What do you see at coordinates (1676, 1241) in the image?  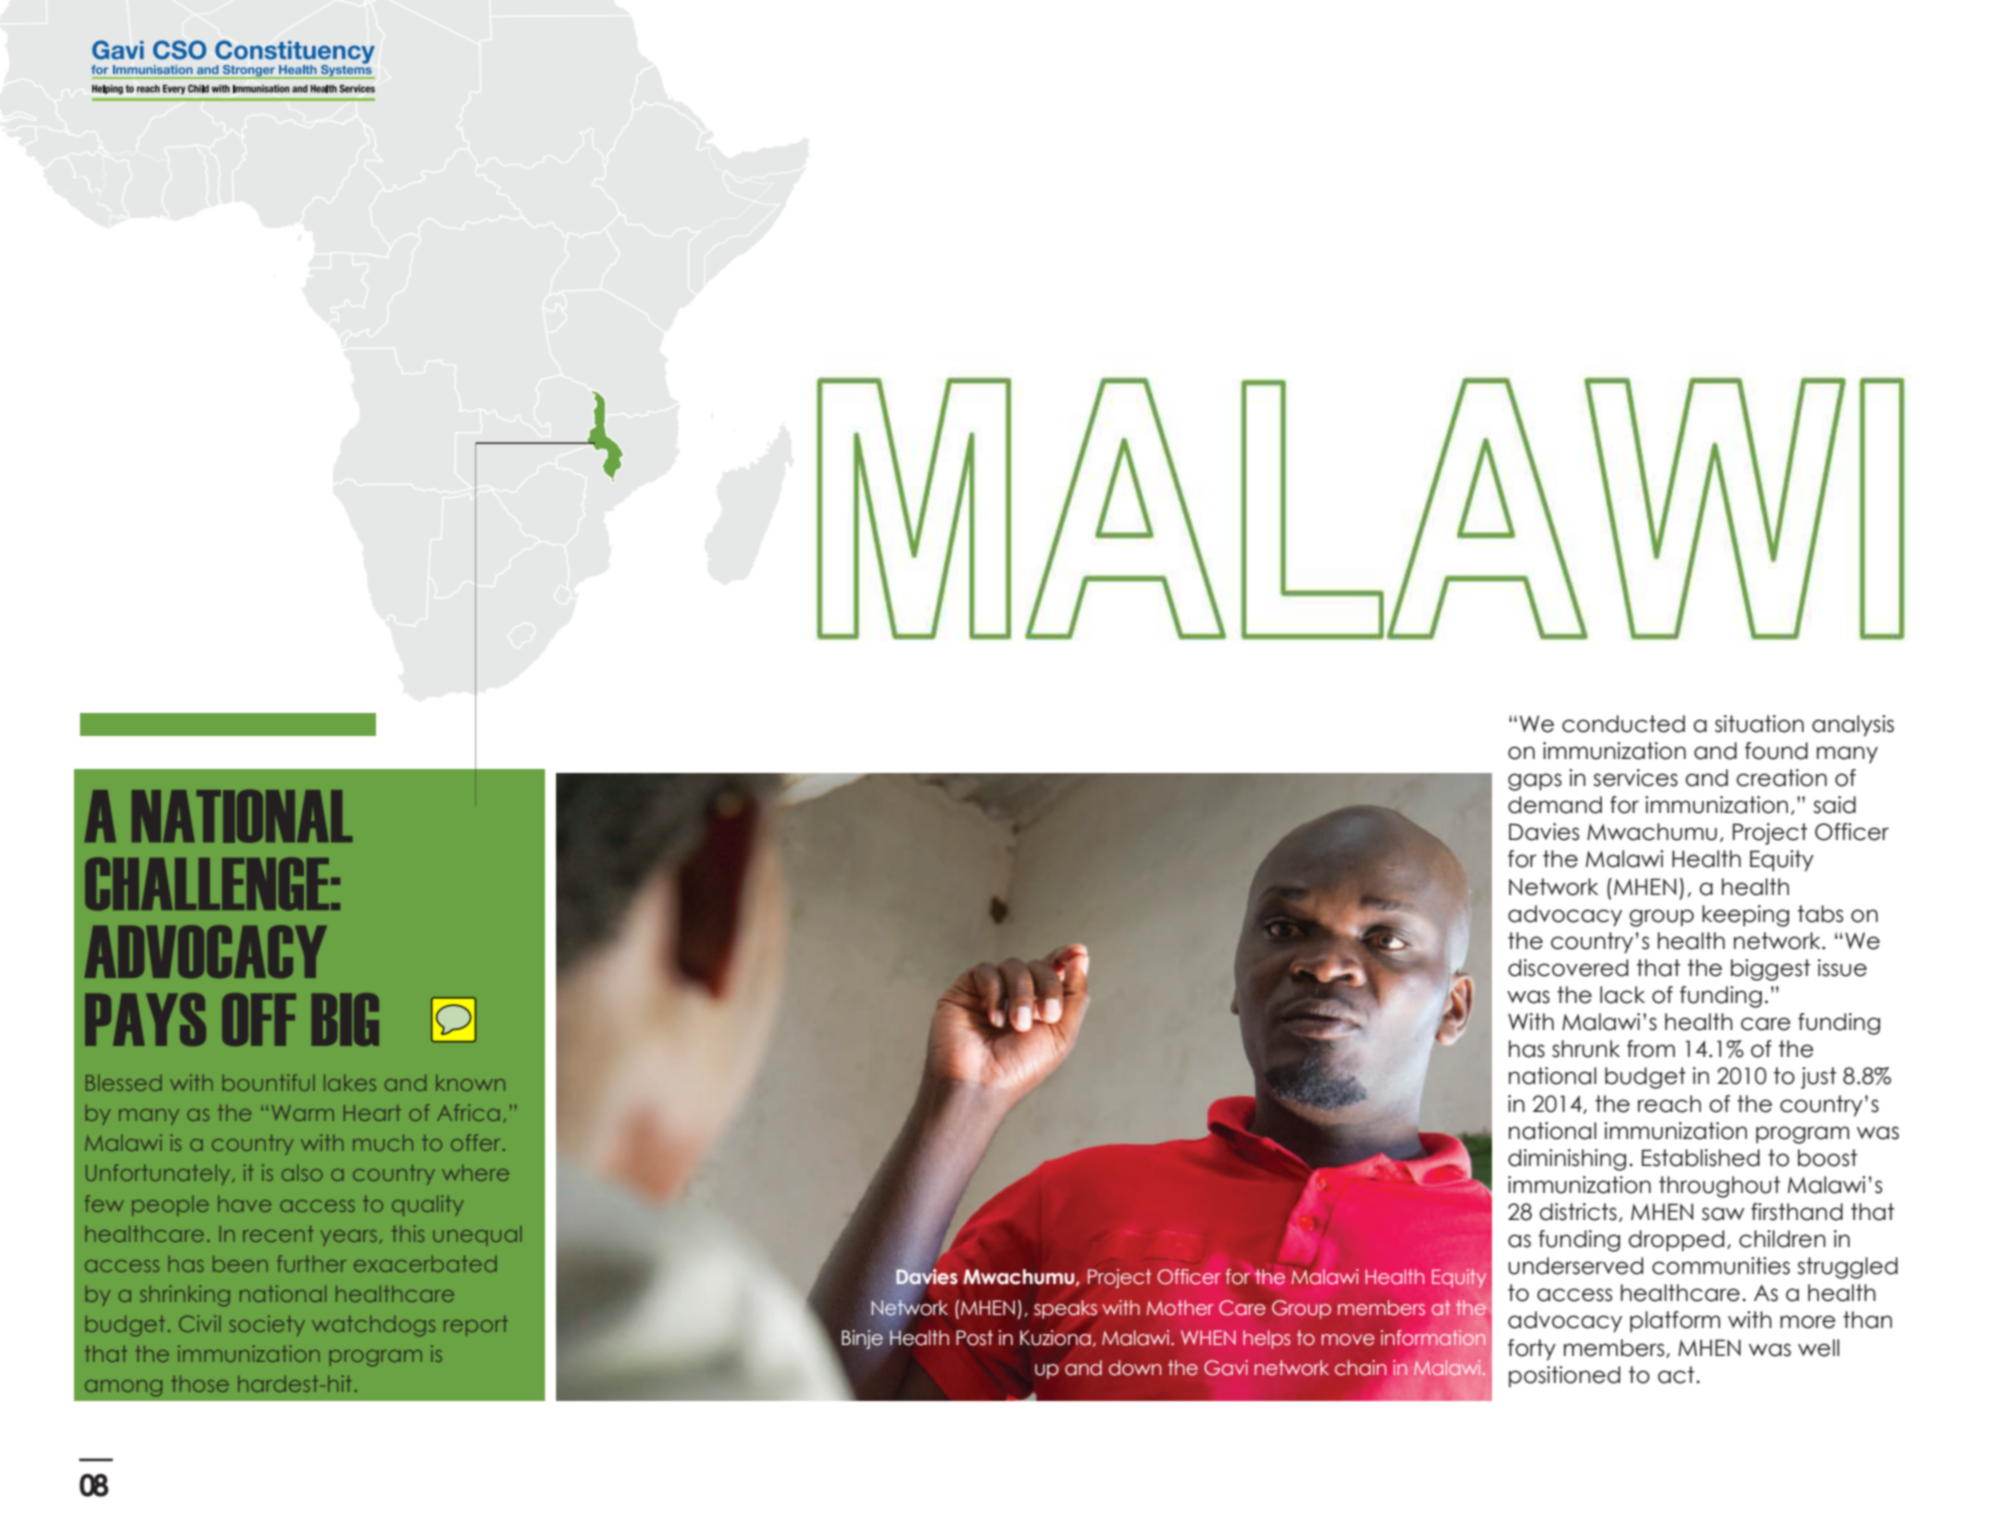 I see `dropped` at bounding box center [1676, 1241].
